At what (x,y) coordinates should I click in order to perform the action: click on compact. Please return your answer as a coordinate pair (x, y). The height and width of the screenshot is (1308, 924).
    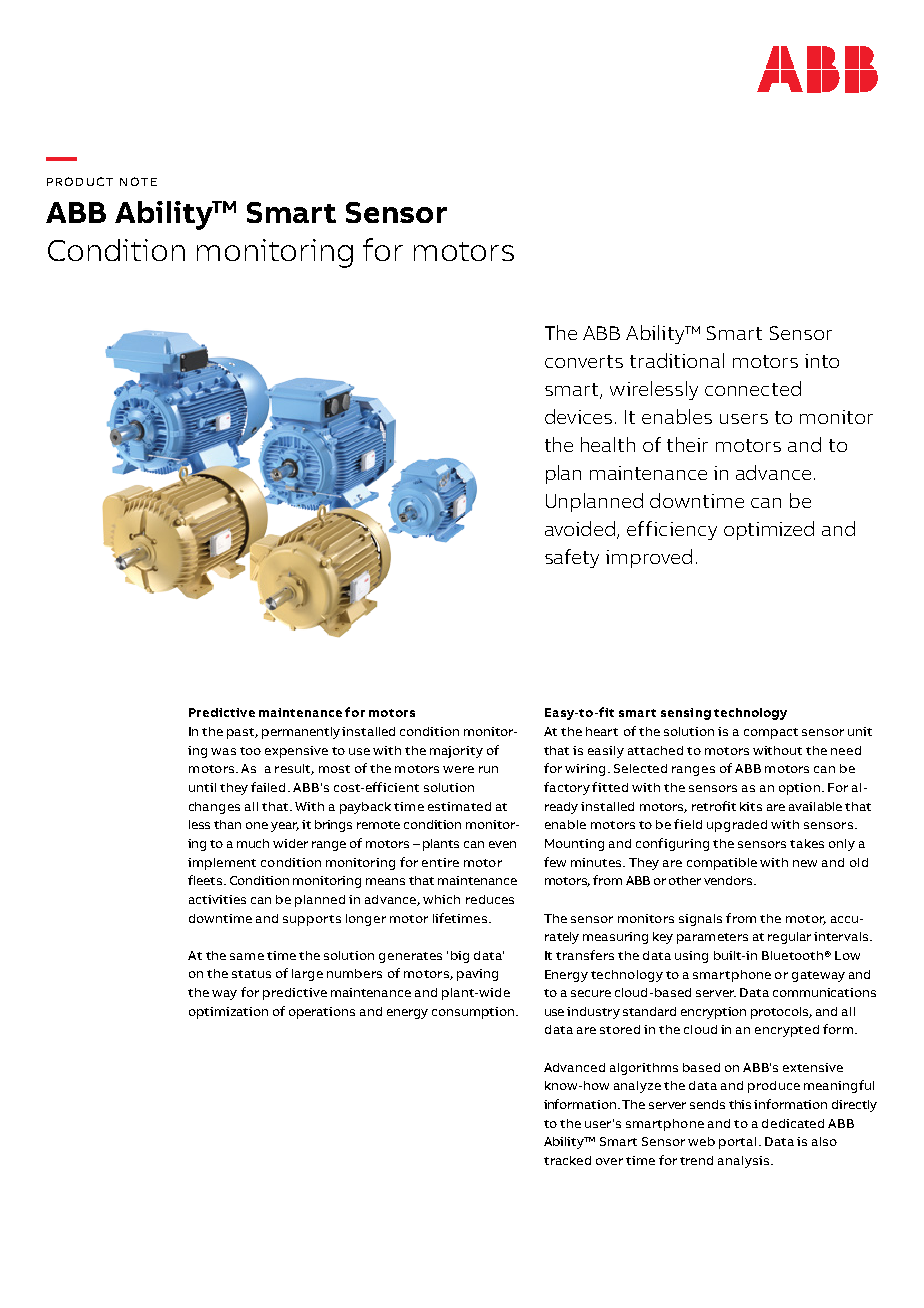
    Looking at the image, I should click on (771, 733).
